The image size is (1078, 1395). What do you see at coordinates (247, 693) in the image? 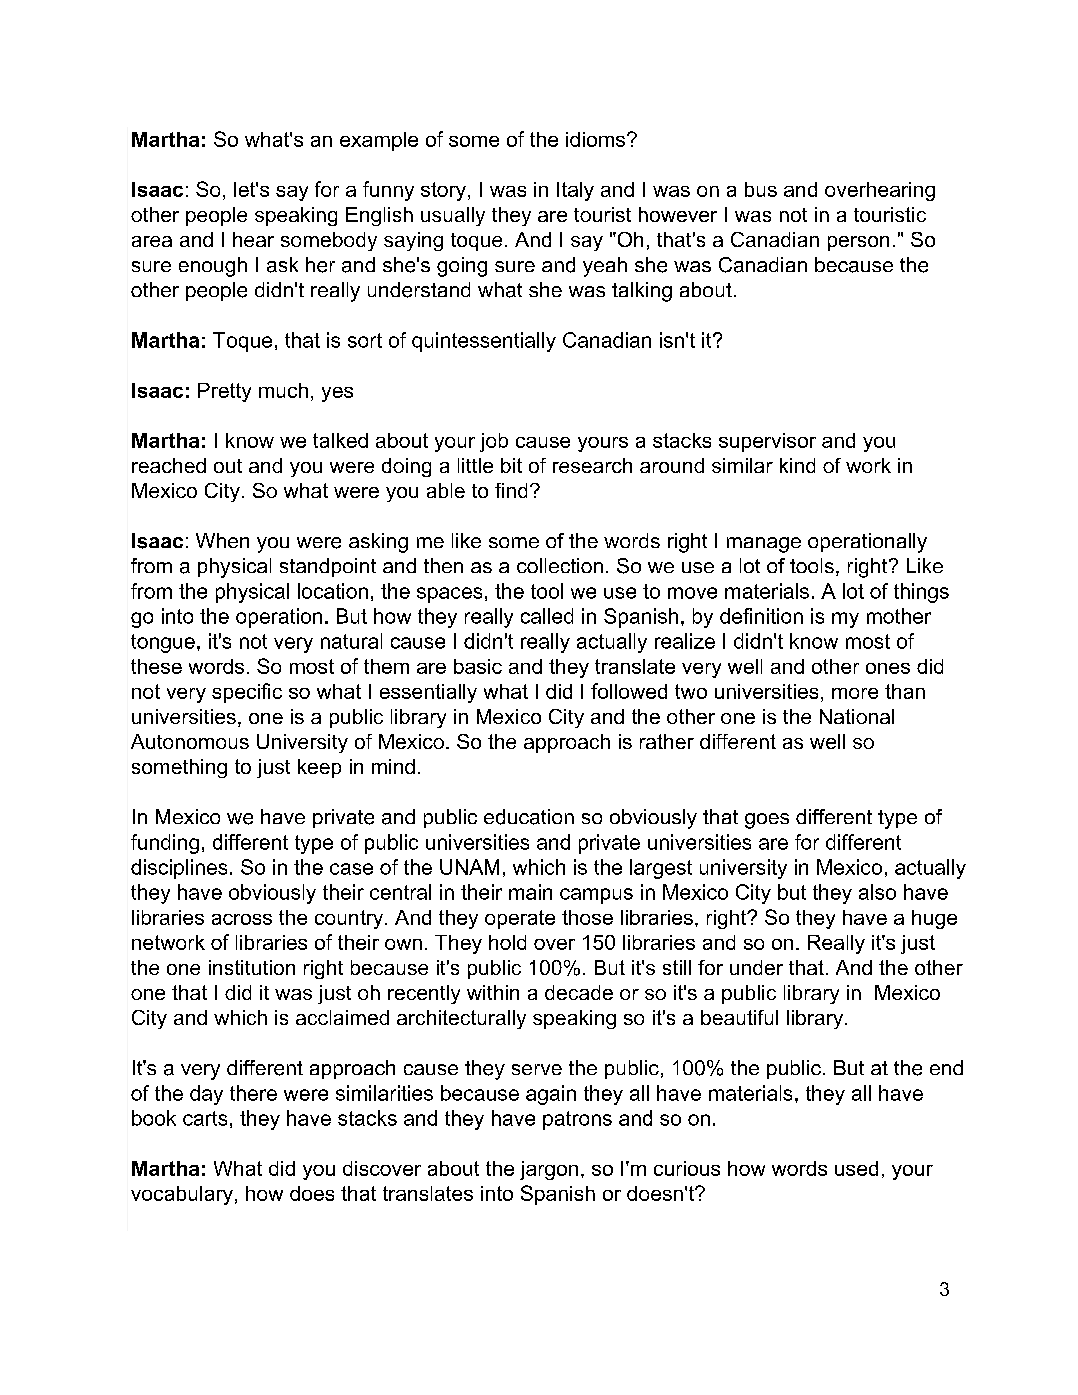
I see `specific` at bounding box center [247, 693].
